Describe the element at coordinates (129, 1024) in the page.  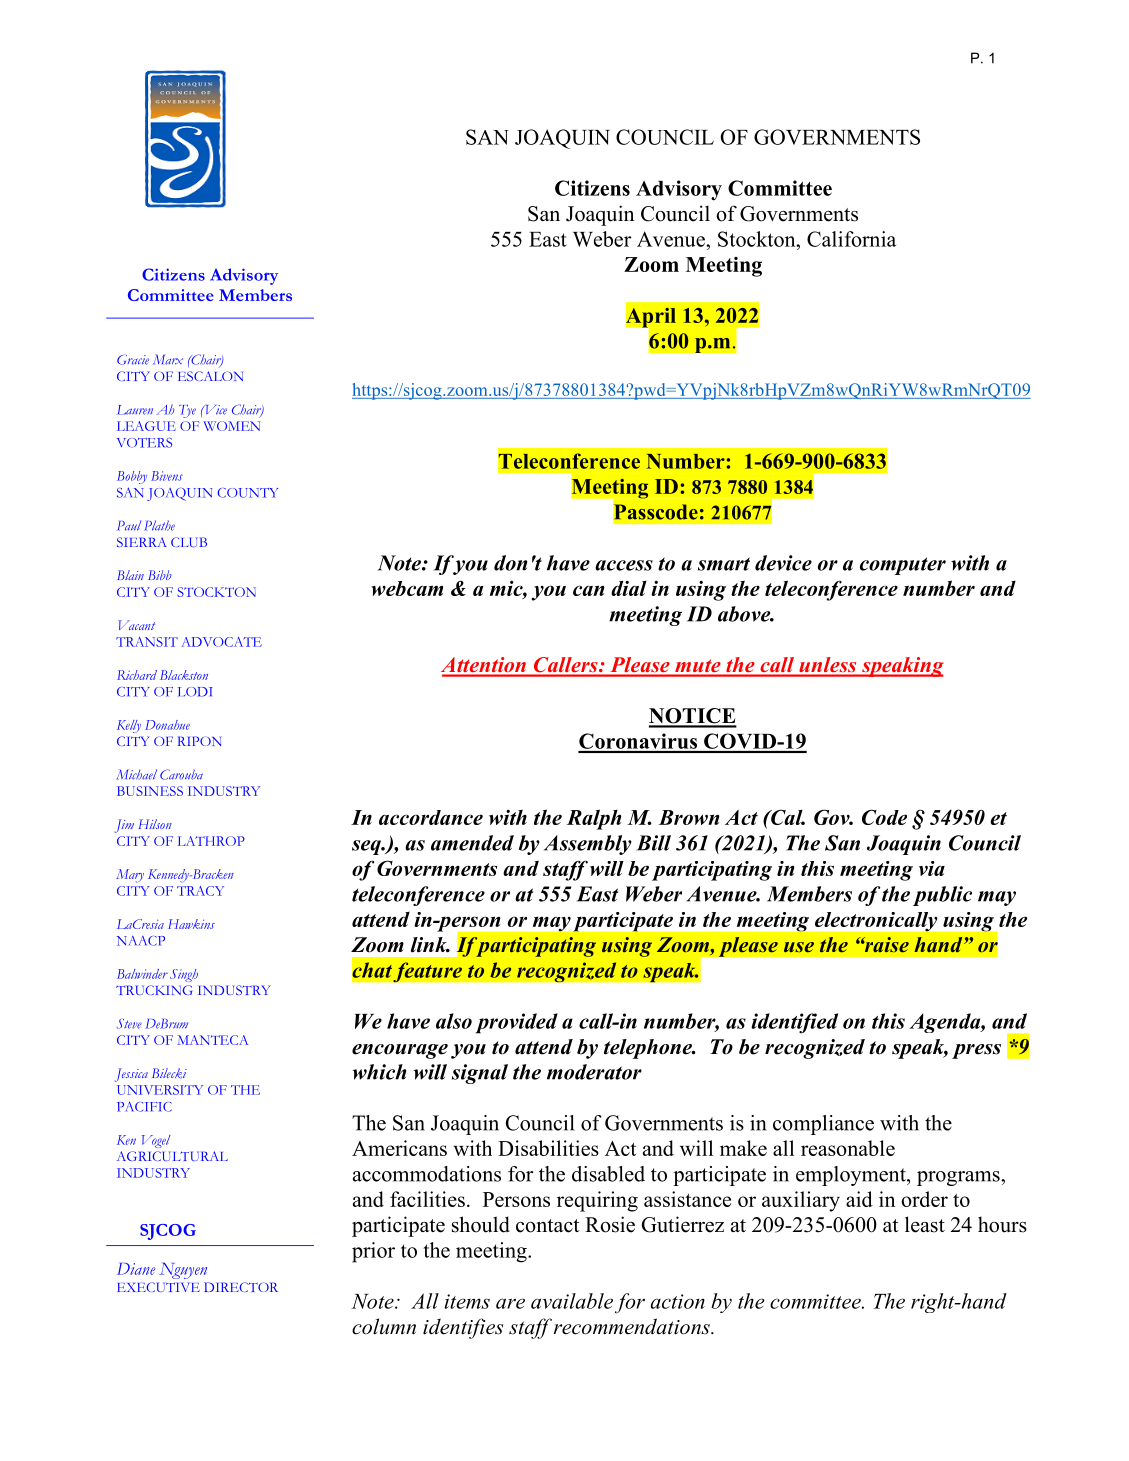
I see `Steve` at that location.
